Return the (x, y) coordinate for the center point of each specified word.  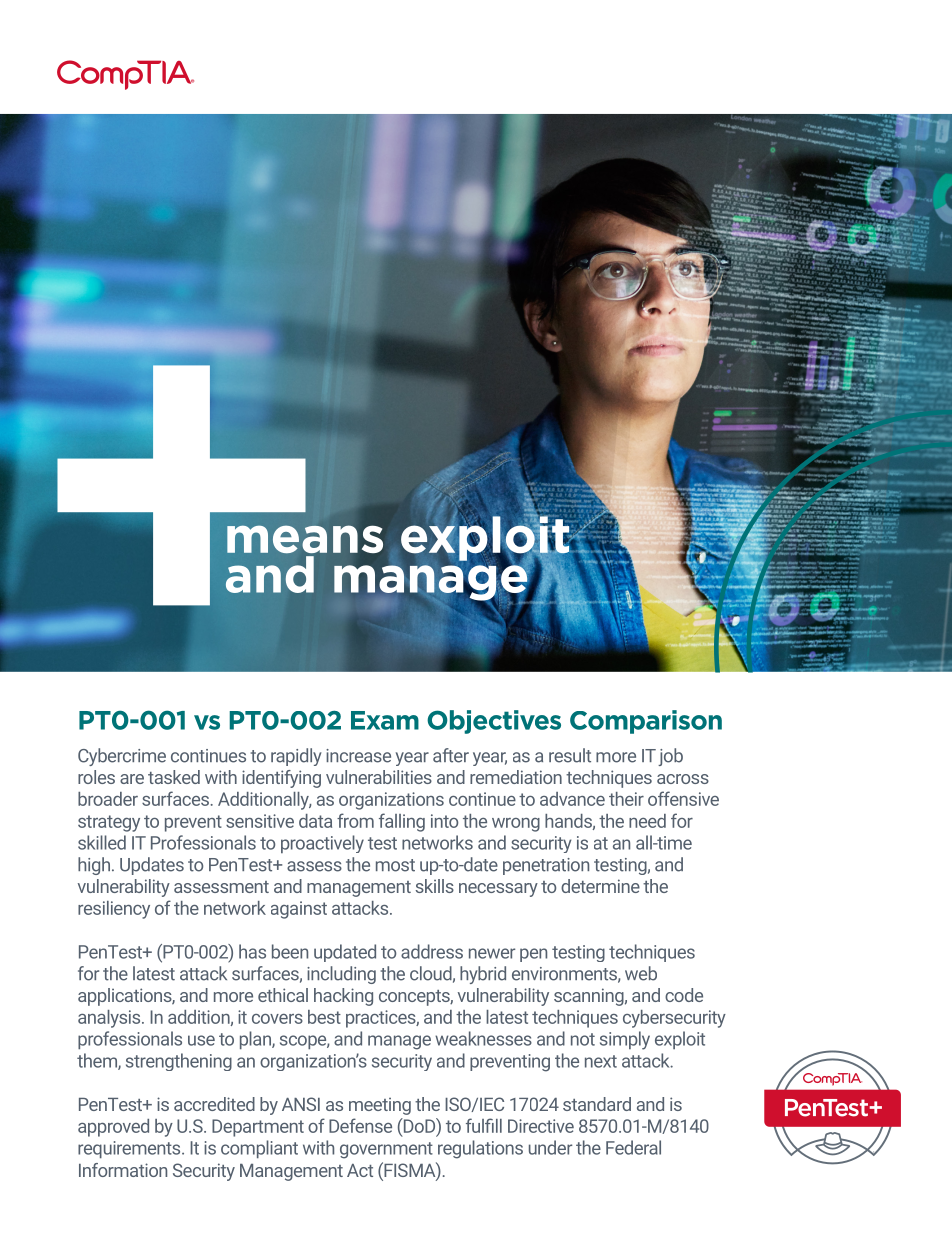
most (395, 865)
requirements (130, 1149)
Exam (385, 720)
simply (625, 1040)
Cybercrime (122, 757)
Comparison (646, 722)
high (94, 866)
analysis (110, 1019)
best (324, 1017)
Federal (633, 1147)
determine (600, 886)
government (386, 1150)
